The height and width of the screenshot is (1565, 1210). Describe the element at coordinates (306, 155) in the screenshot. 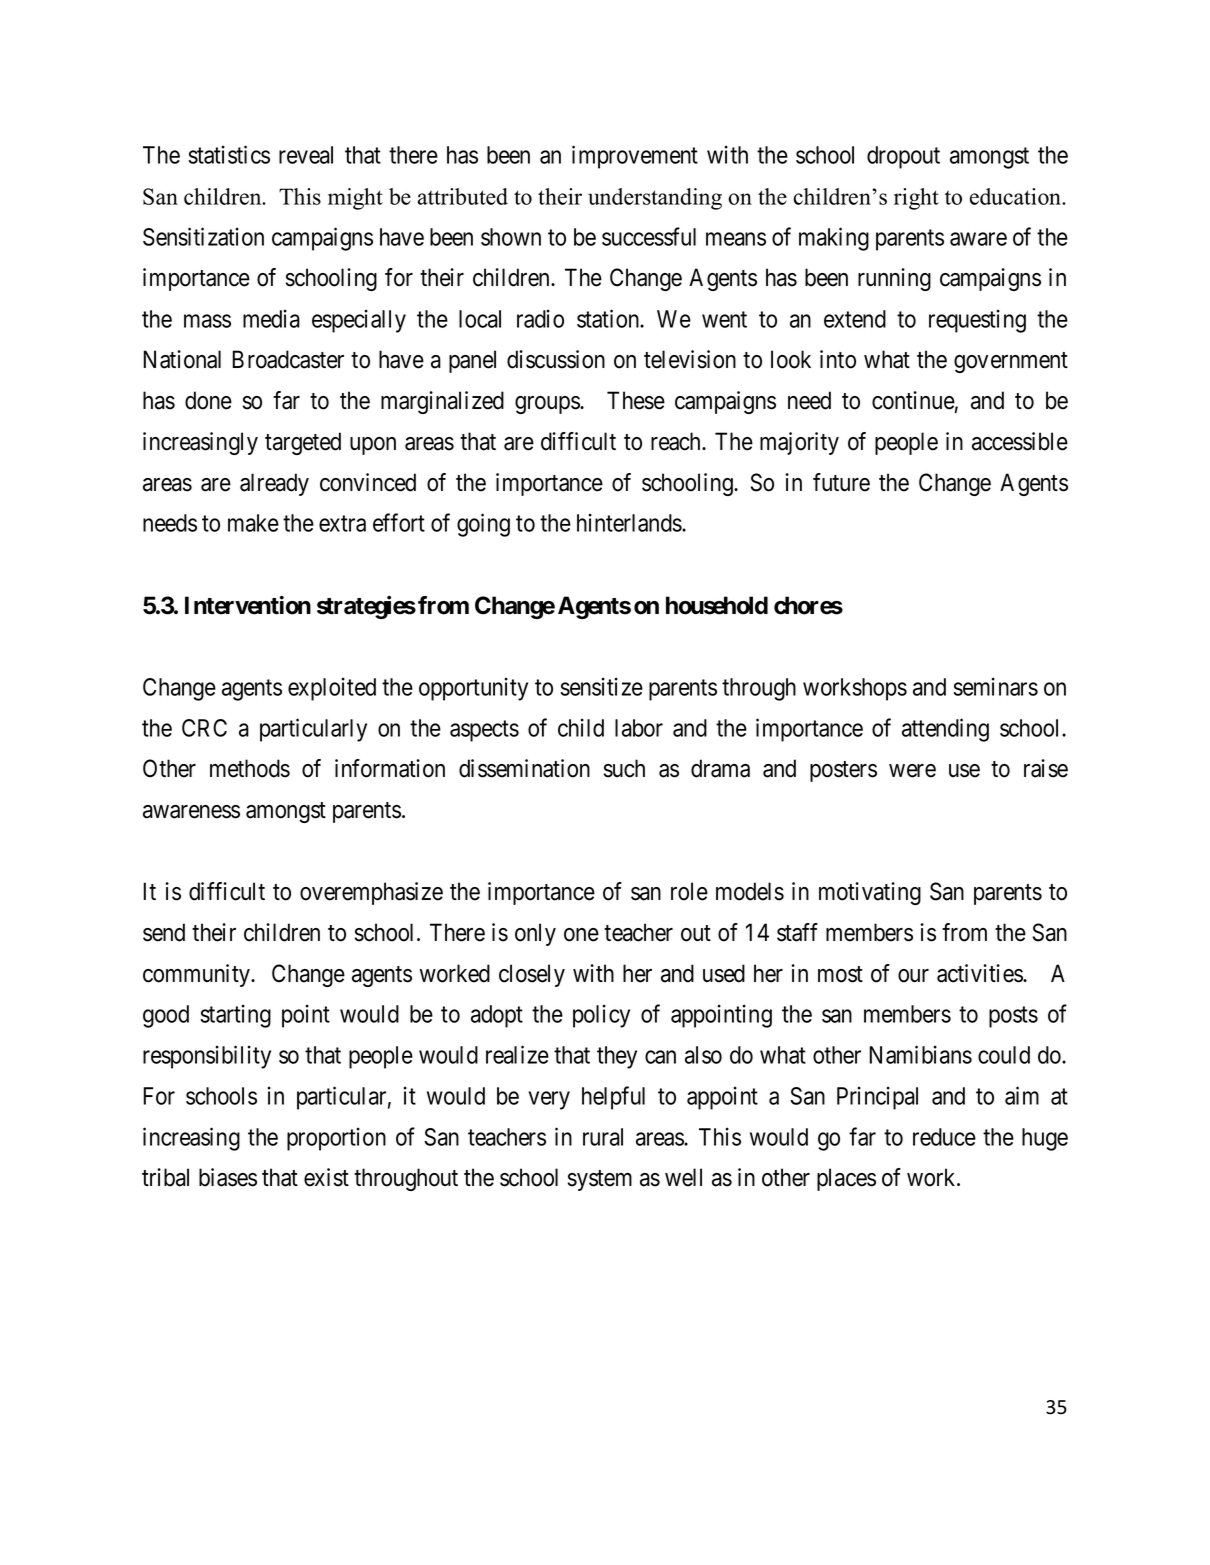

I see `reveal` at that location.
